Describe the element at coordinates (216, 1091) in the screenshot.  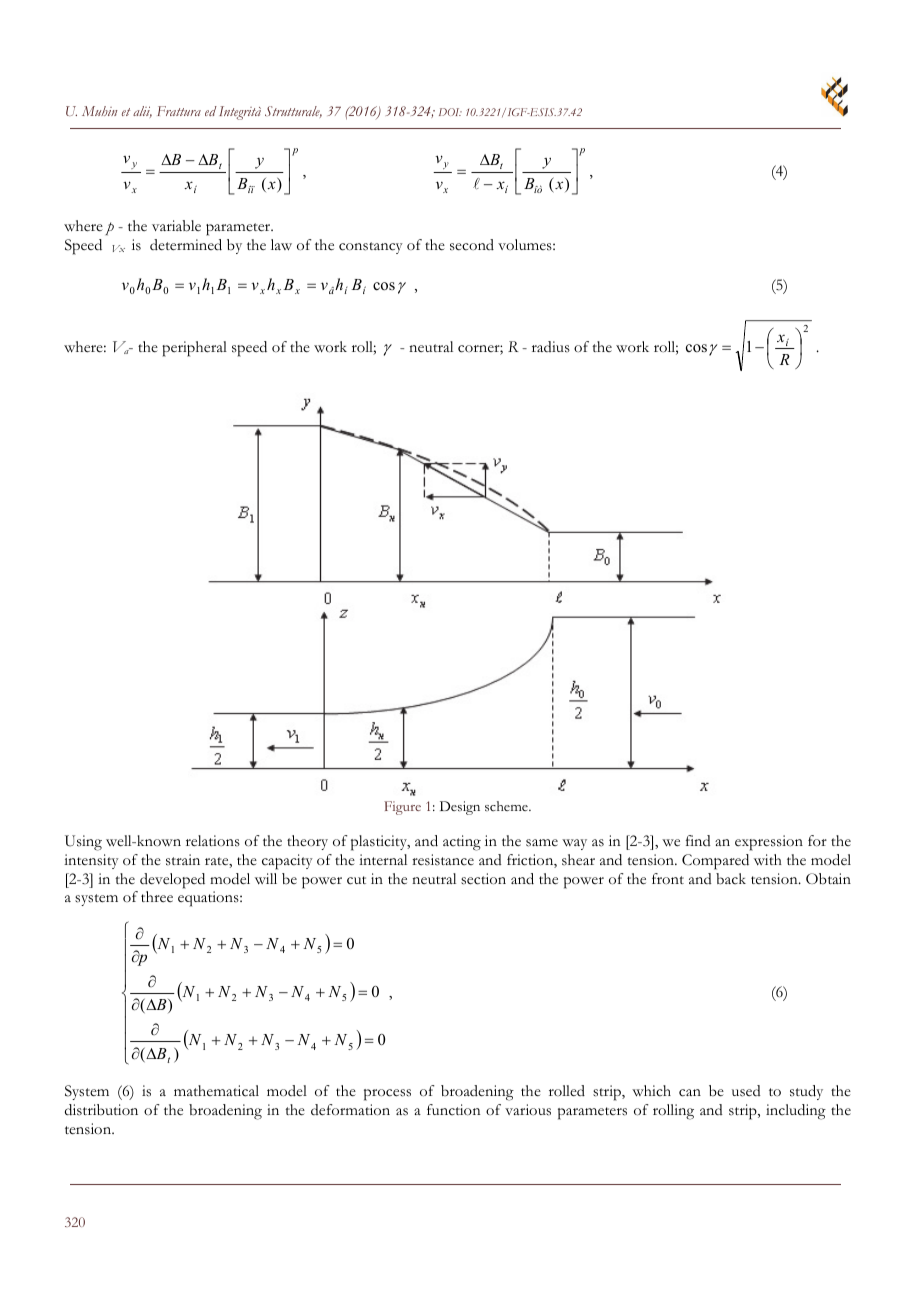
I see `mathematical` at that location.
